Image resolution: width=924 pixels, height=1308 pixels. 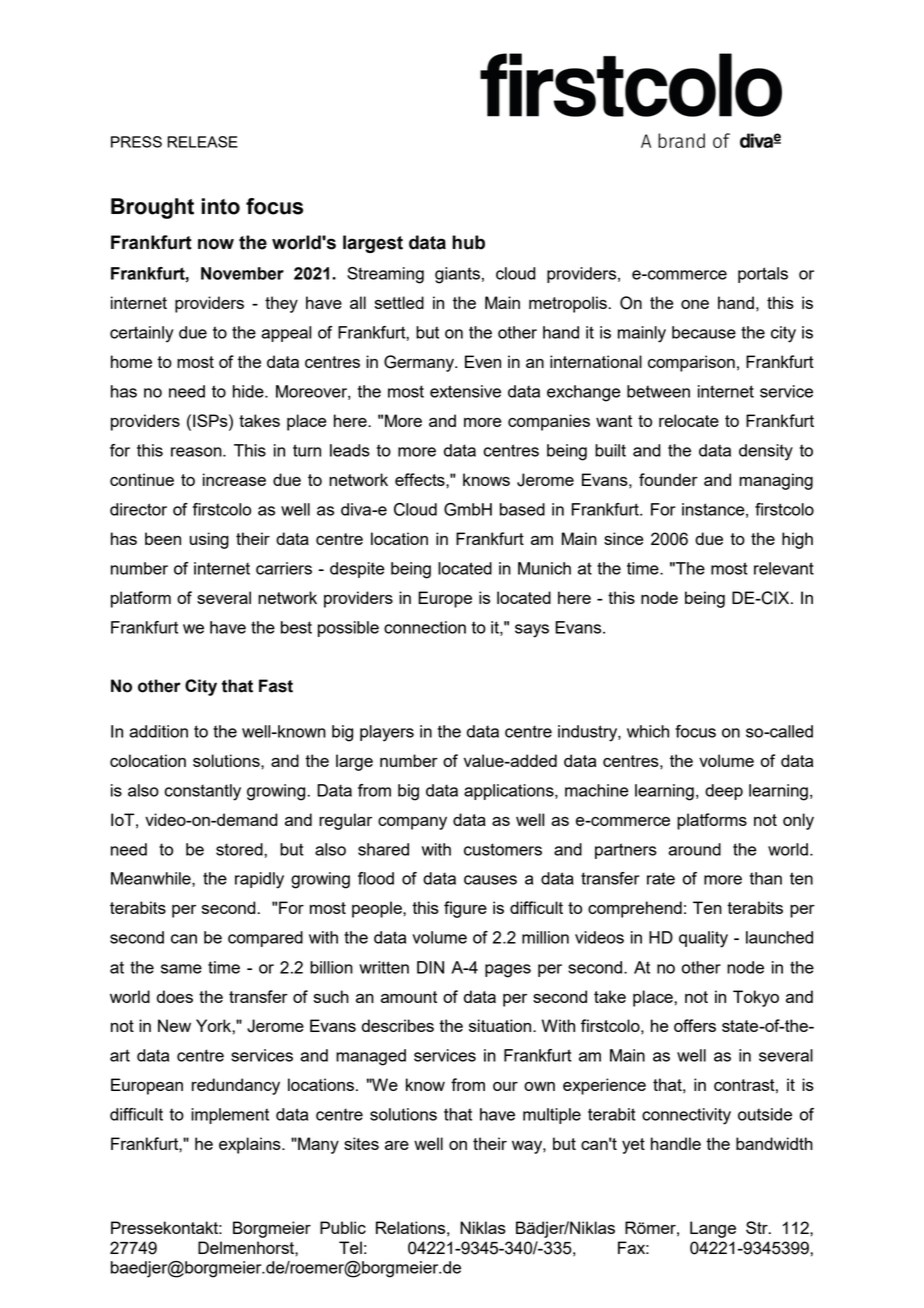 What do you see at coordinates (689, 420) in the page?
I see `relocate` at bounding box center [689, 420].
